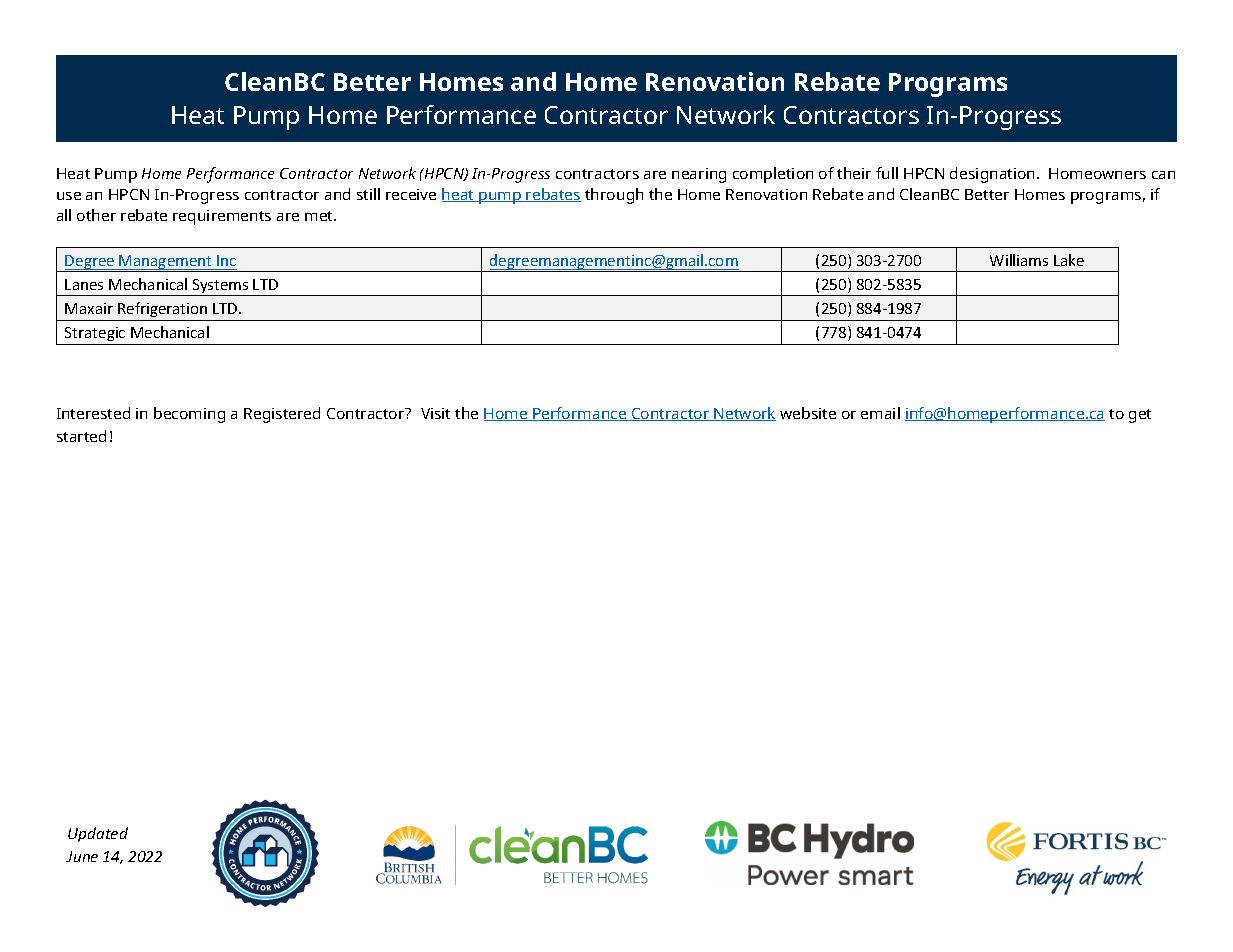 This screenshot has width=1233, height=952. Describe the element at coordinates (93, 413) in the screenshot. I see `Interested` at that location.
